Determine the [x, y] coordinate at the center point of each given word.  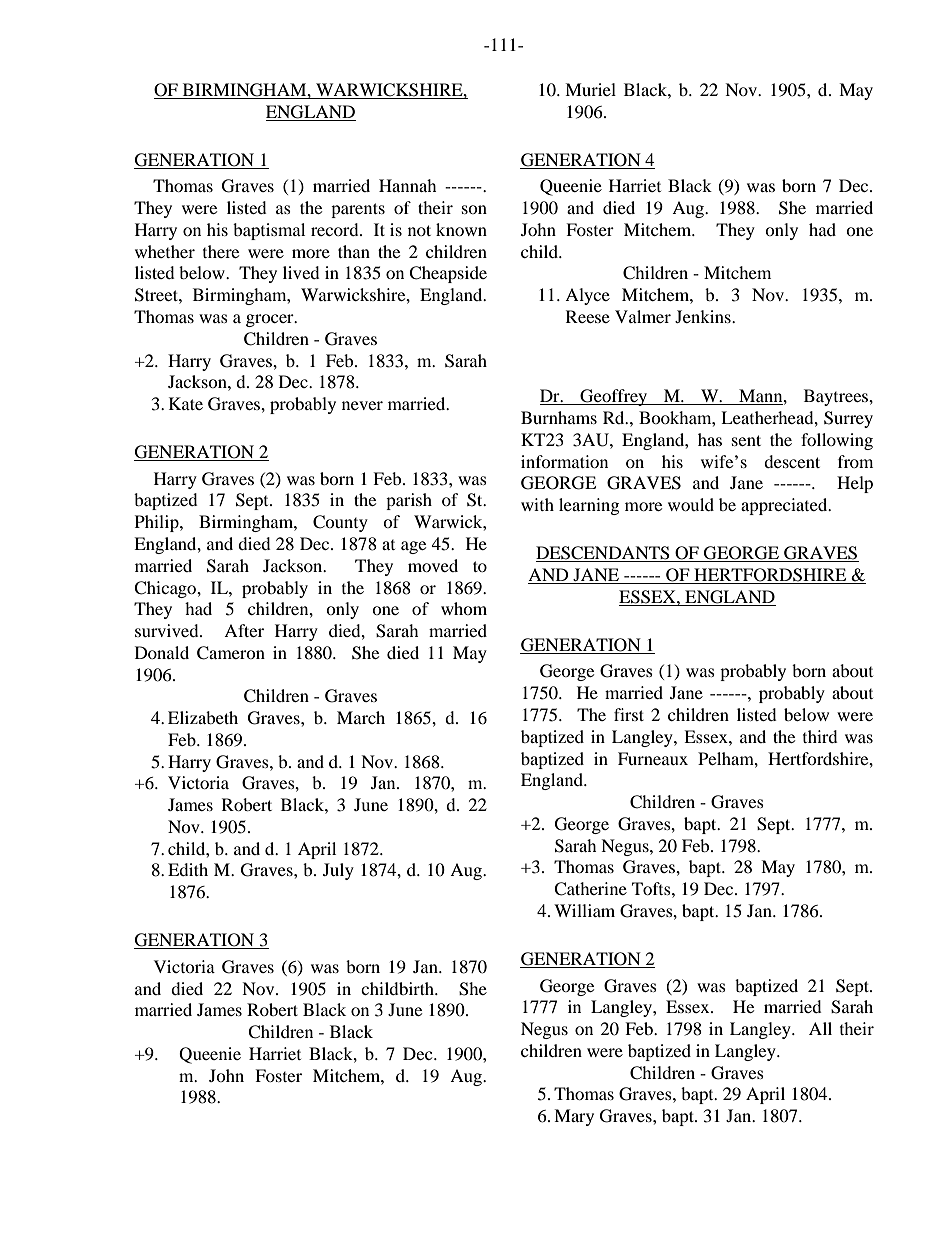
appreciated [785, 506]
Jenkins [704, 316]
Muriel [590, 89]
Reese [588, 316]
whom [464, 608]
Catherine [590, 889]
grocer [271, 320]
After [244, 630]
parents [358, 210]
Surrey [848, 419]
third [820, 736]
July [338, 871]
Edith [188, 869]
